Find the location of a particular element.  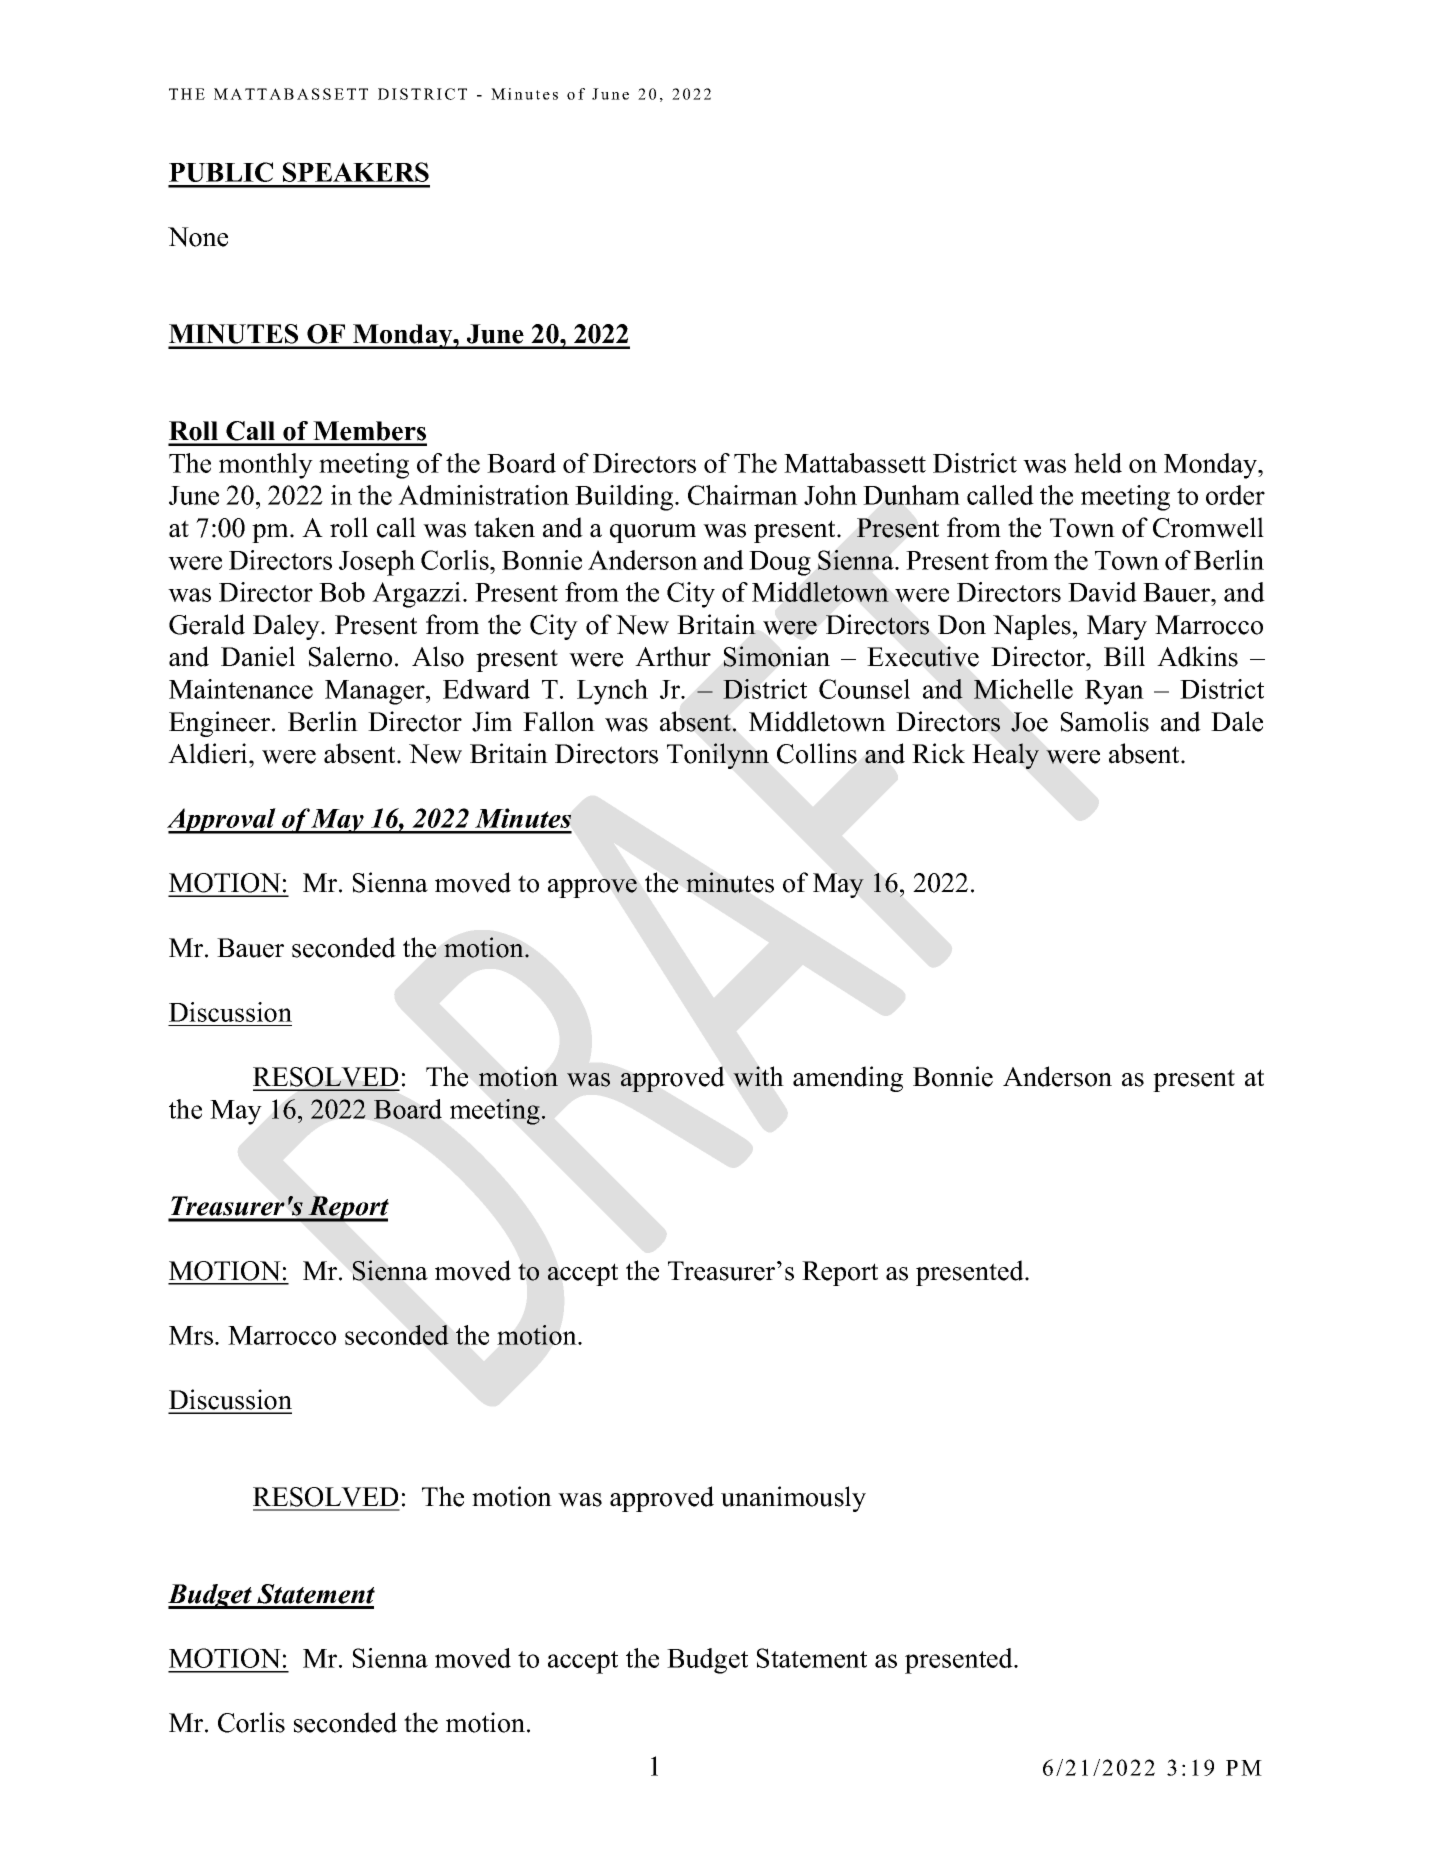

Healy is located at coordinates (1005, 756).
